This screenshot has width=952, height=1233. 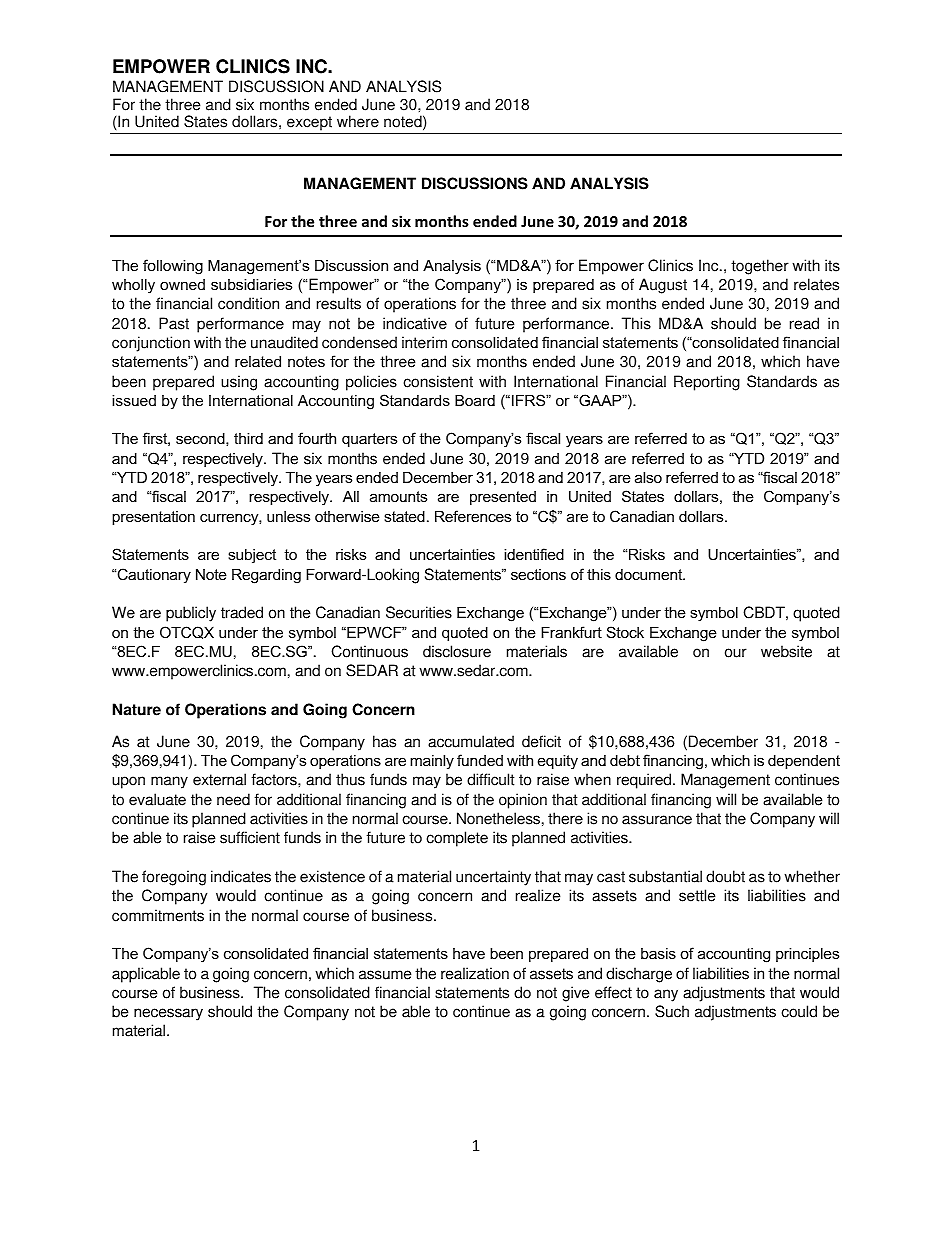 I want to click on realization, so click(x=475, y=973).
